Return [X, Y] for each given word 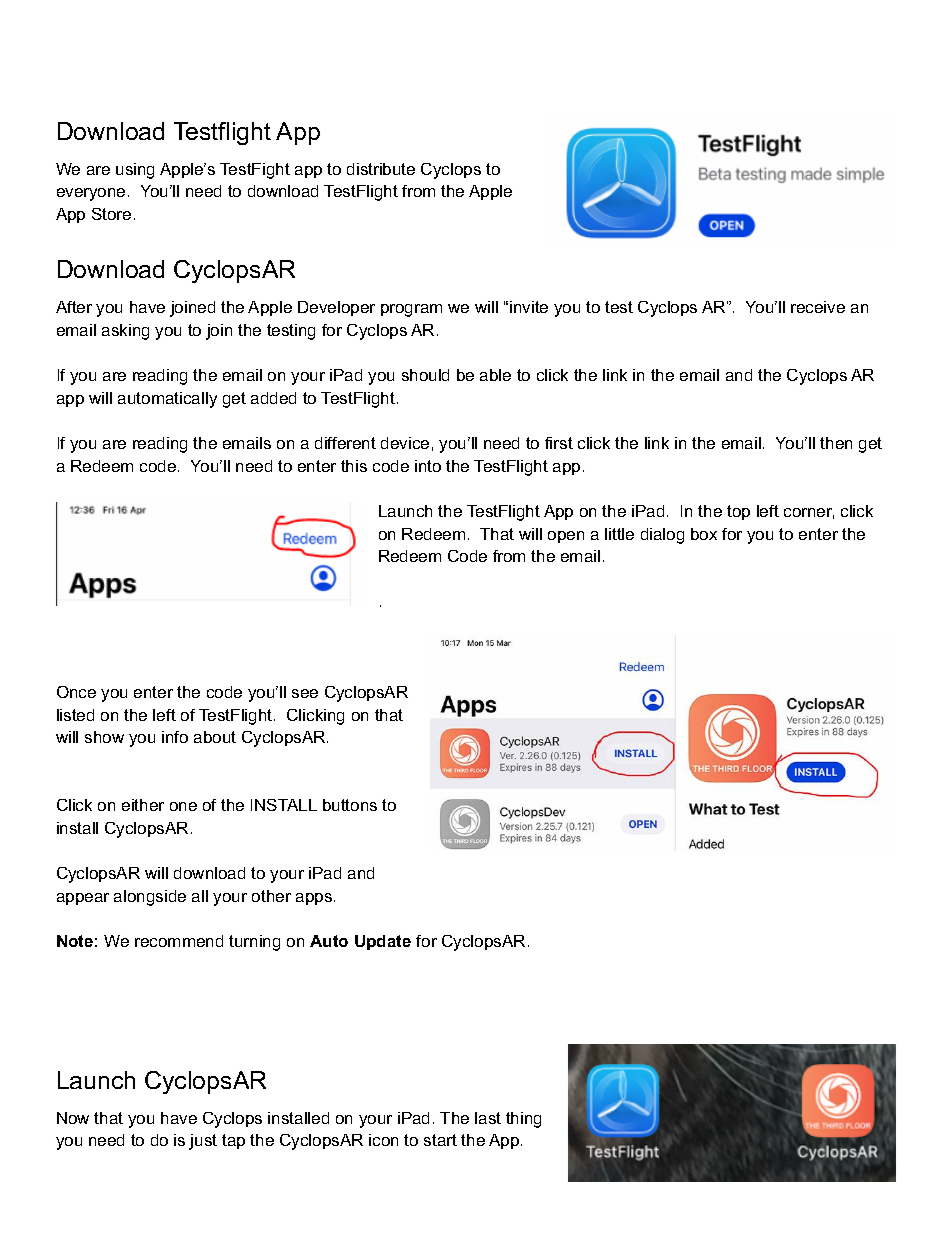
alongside [150, 898]
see [305, 693]
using [135, 171]
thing [523, 1120]
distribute [381, 169]
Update [383, 942]
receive [818, 307]
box [704, 534]
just [203, 1142]
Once [76, 692]
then [836, 443]
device [405, 443]
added [273, 398]
